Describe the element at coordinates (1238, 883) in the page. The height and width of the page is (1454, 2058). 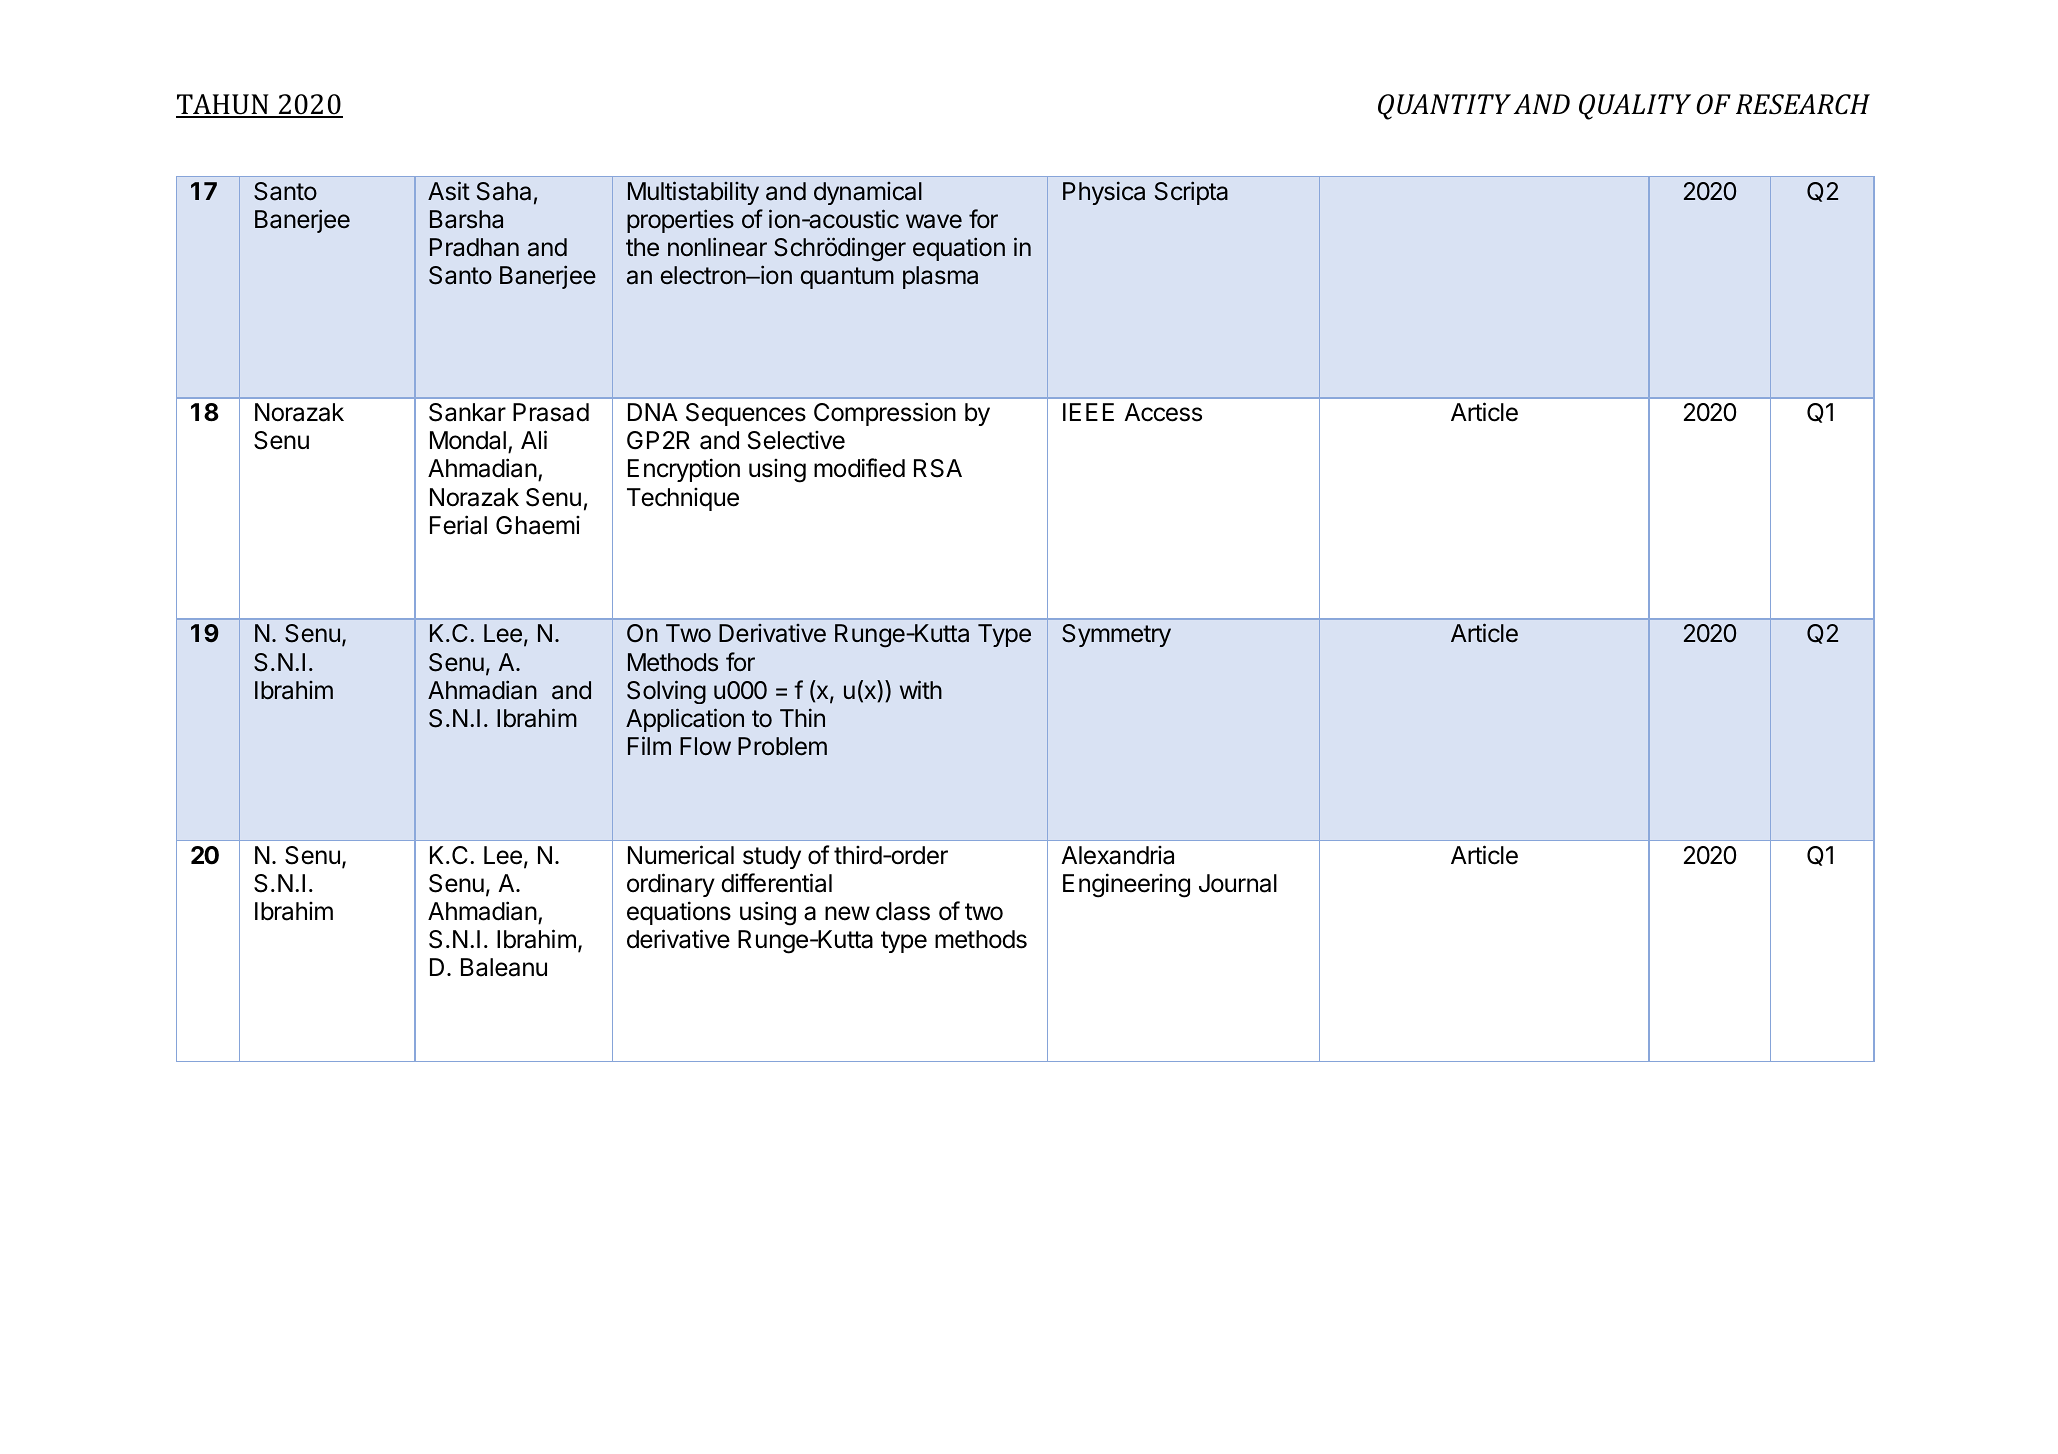
I see `Journal` at that location.
